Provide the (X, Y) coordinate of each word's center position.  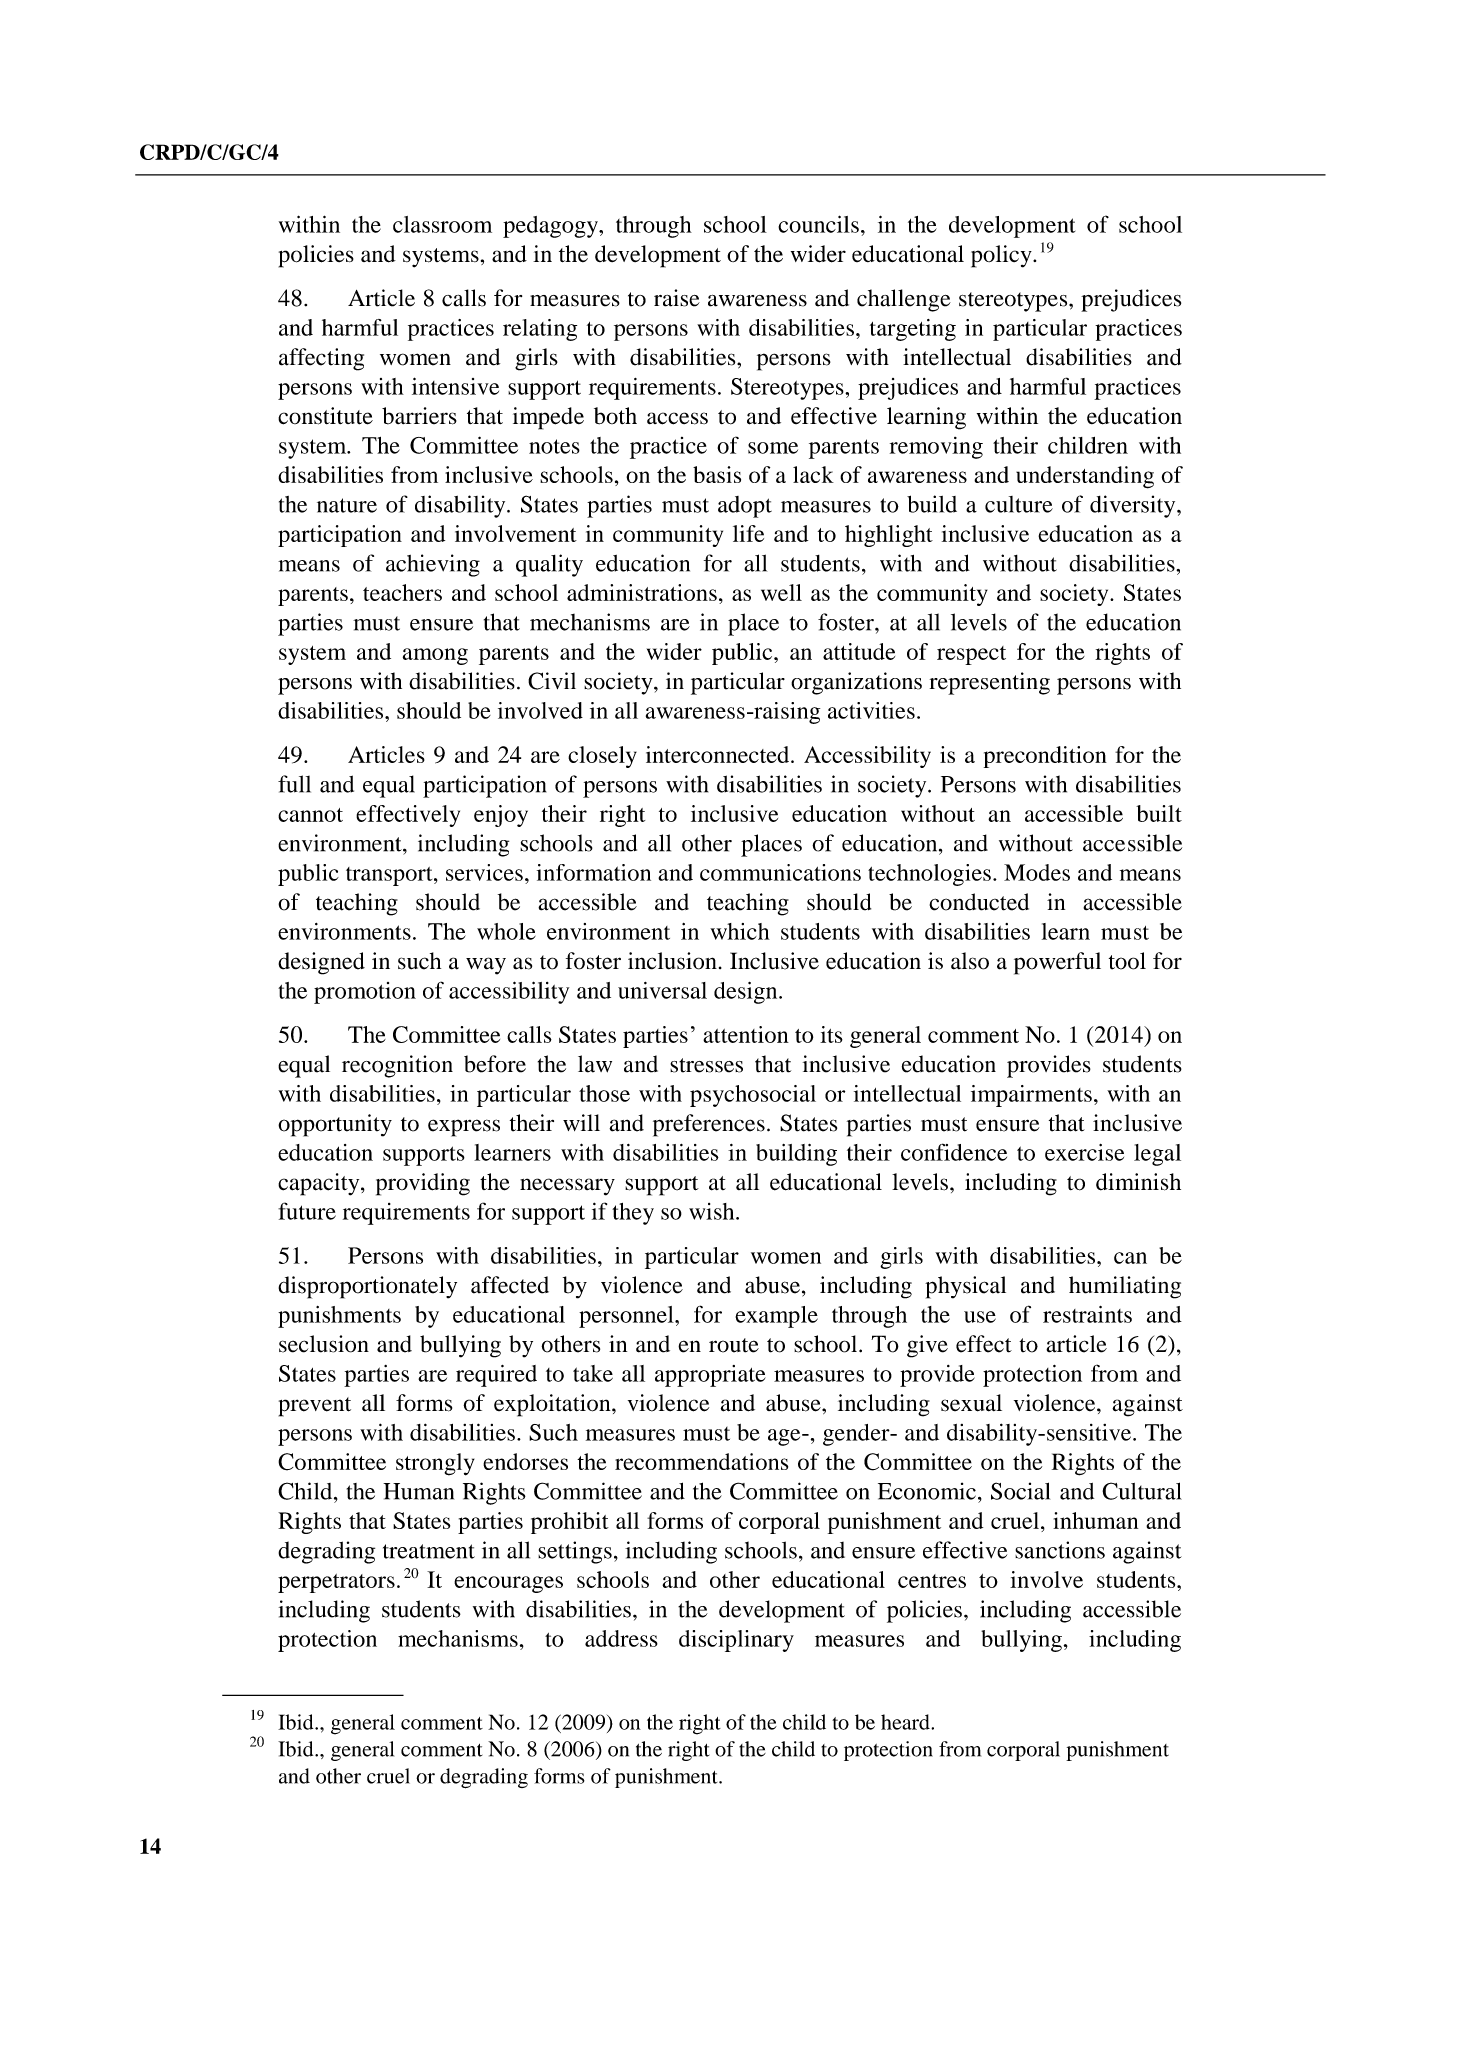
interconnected (719, 754)
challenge (904, 300)
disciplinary (736, 1641)
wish (713, 1211)
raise (677, 298)
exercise (1084, 1152)
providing (423, 1184)
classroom (442, 224)
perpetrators (336, 1583)
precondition (1045, 757)
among (435, 656)
